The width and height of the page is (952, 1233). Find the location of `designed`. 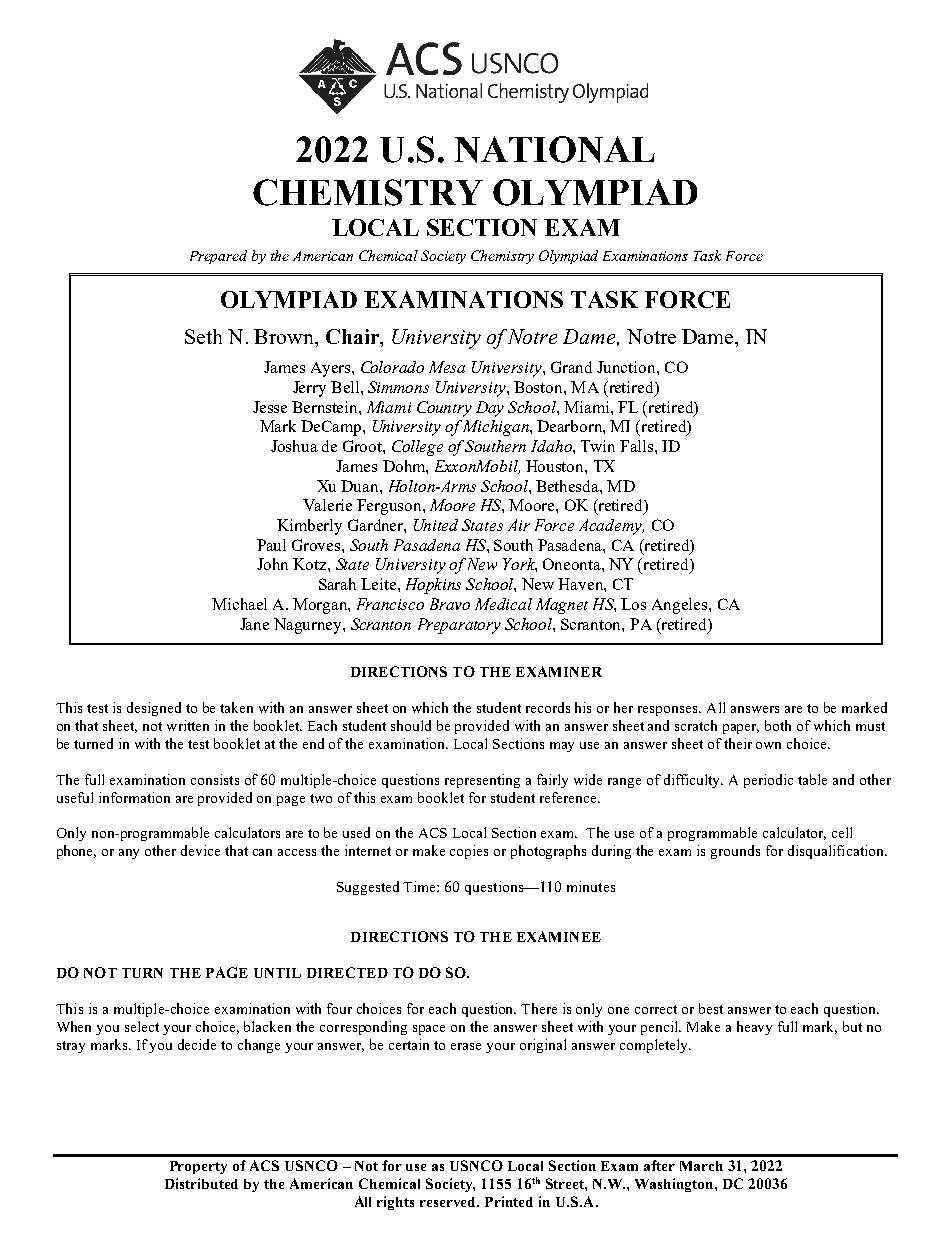

designed is located at coordinates (154, 709).
